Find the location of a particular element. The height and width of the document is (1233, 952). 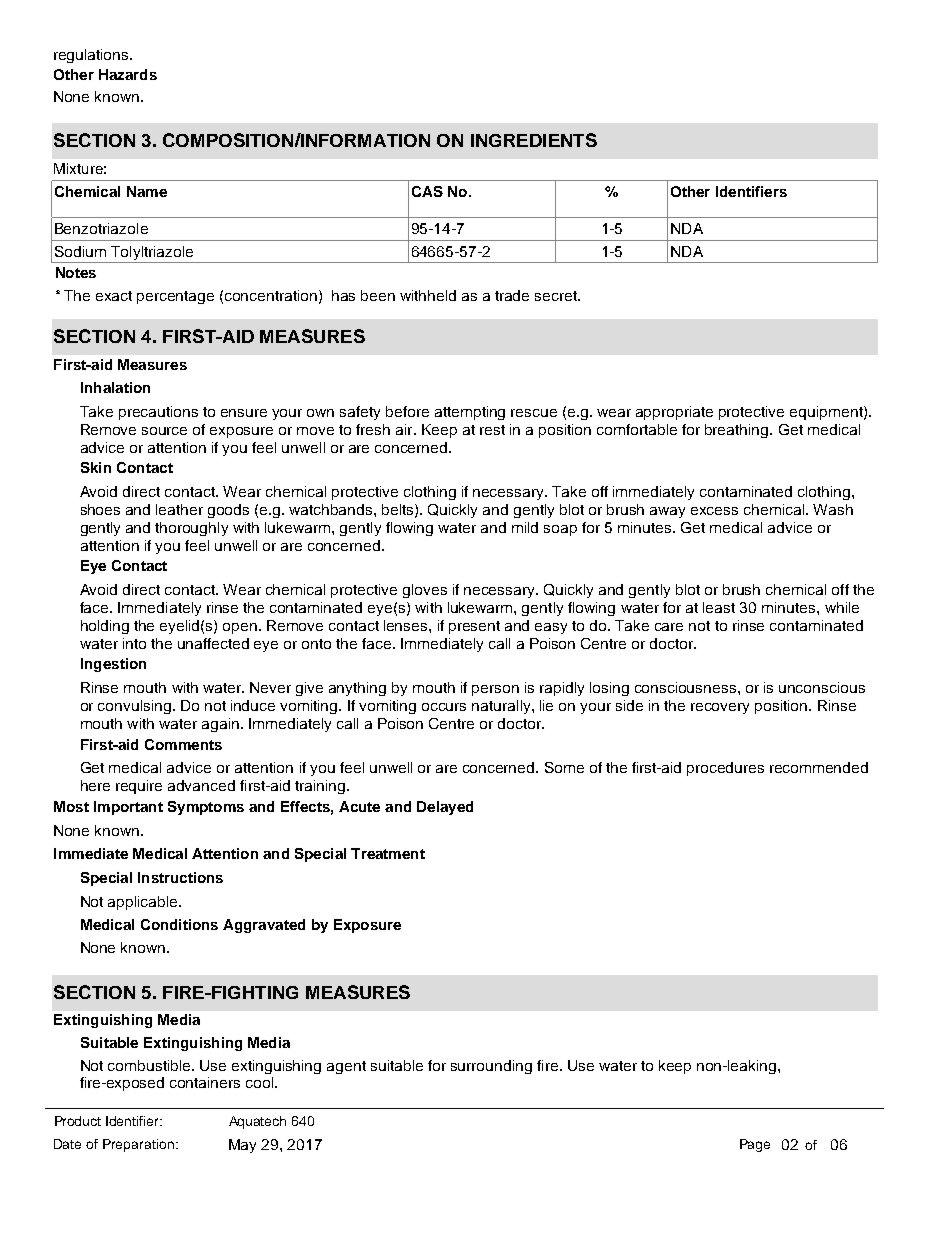

INGREDIENTS is located at coordinates (534, 140).
